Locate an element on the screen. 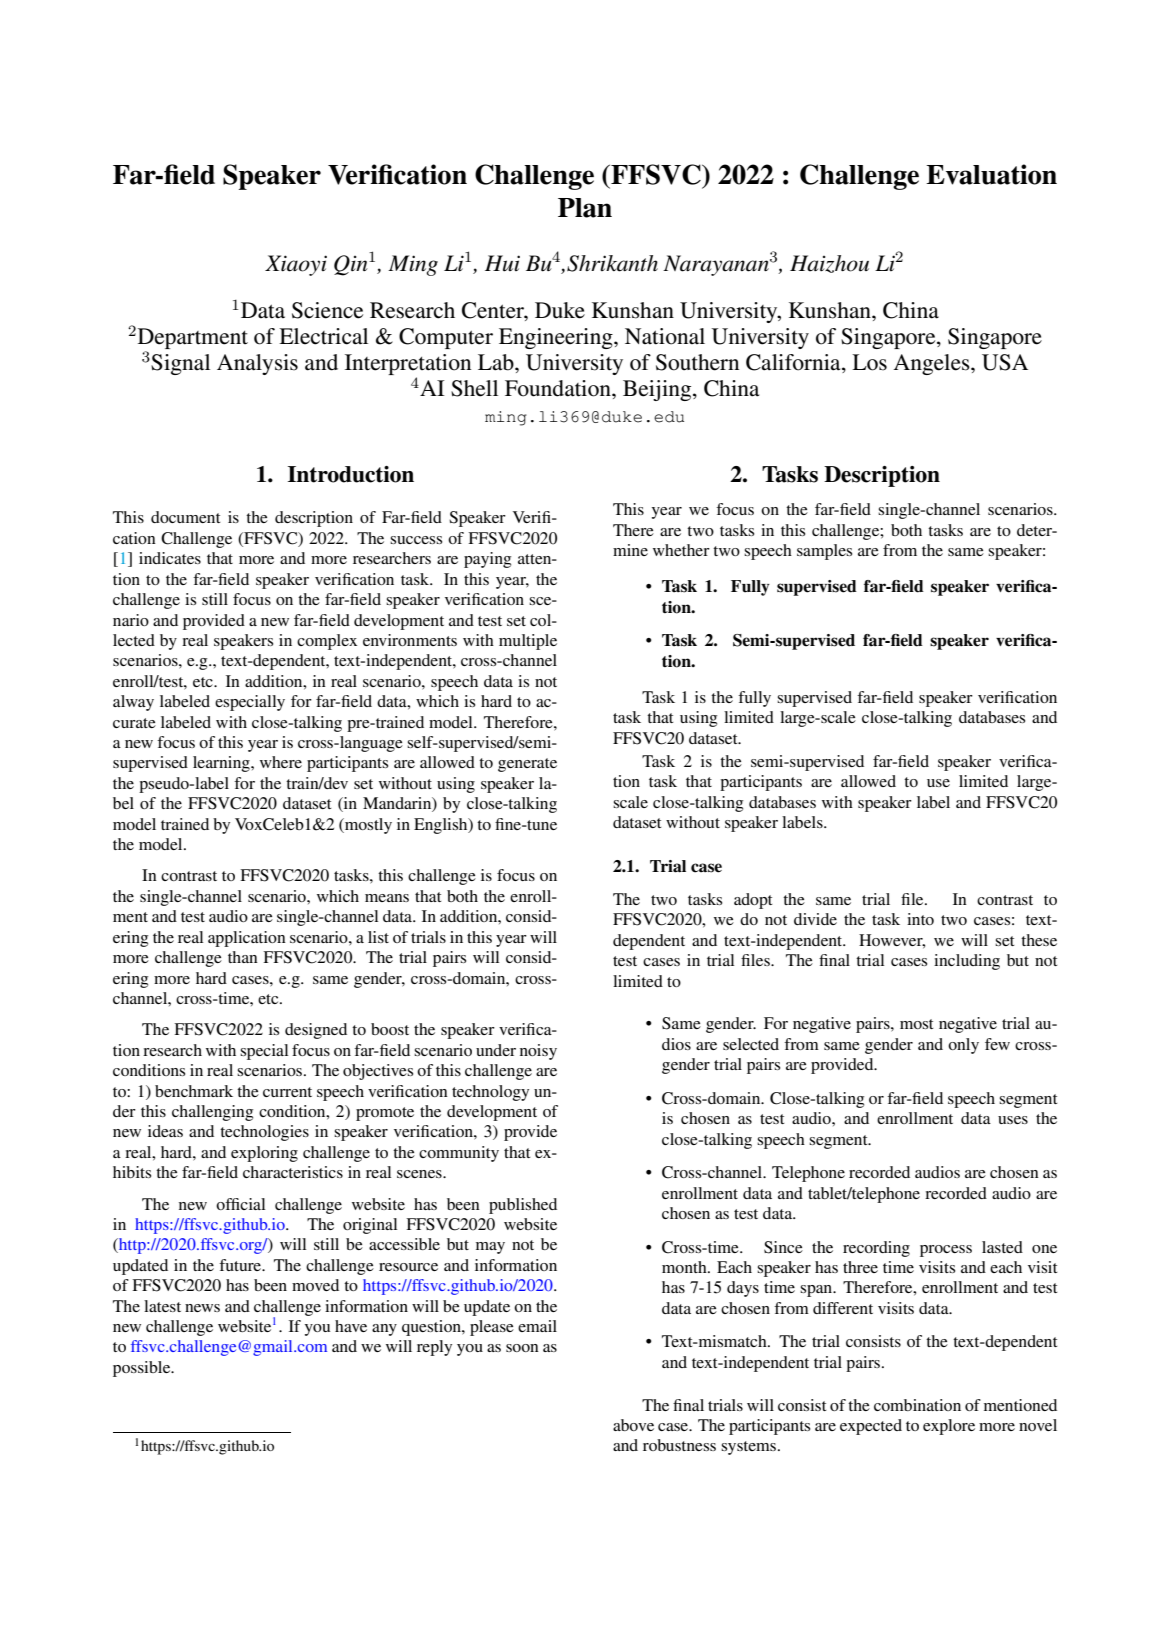 Image resolution: width=1167 pixels, height=1651 pixels. paying is located at coordinates (487, 560).
